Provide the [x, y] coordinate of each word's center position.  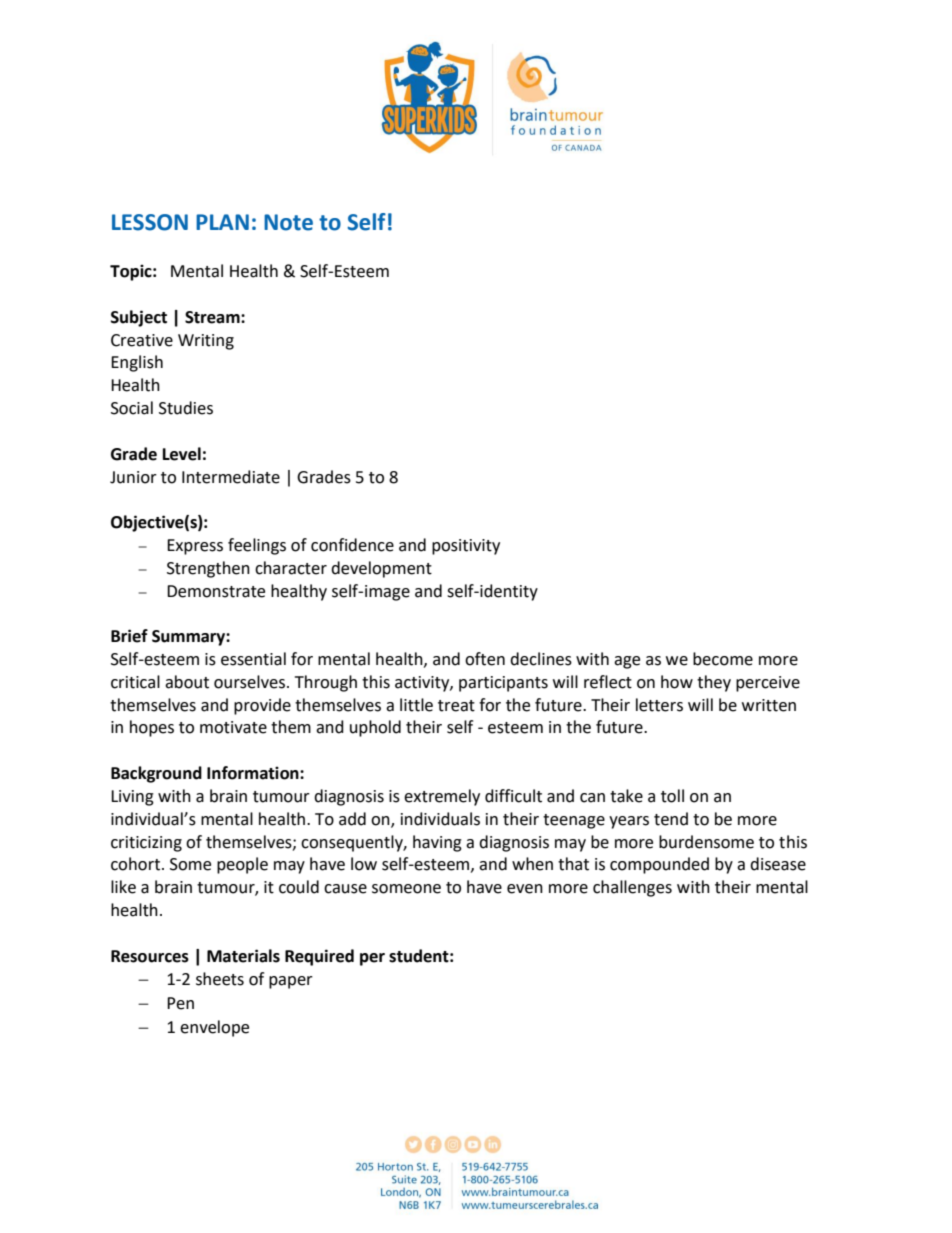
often [485, 659]
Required [319, 957]
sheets [220, 979]
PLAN [222, 222]
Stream [213, 317]
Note [288, 222]
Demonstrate [216, 591]
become [723, 659]
